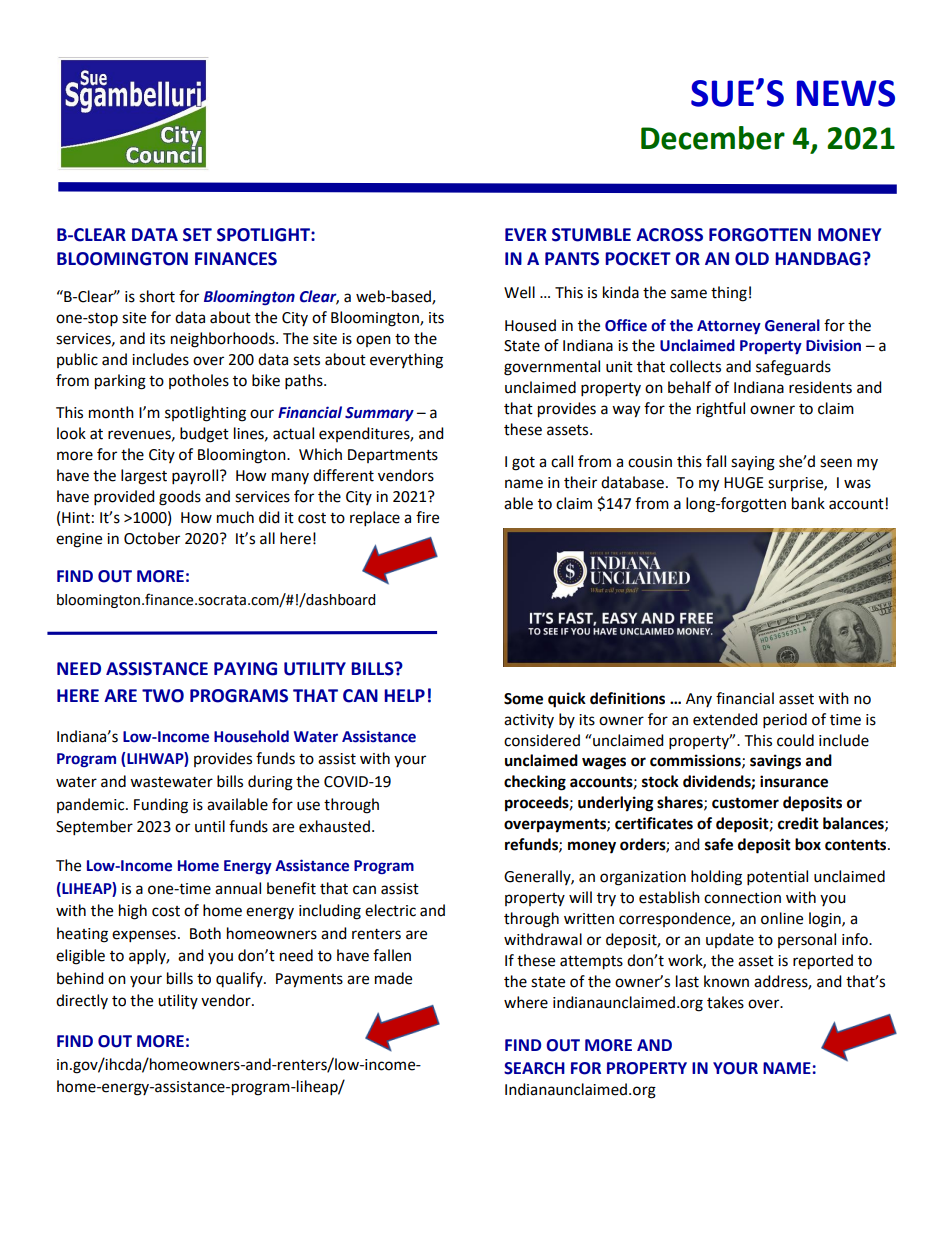 The height and width of the image is (1233, 952). What do you see at coordinates (725, 1002) in the image?
I see `takes` at bounding box center [725, 1002].
